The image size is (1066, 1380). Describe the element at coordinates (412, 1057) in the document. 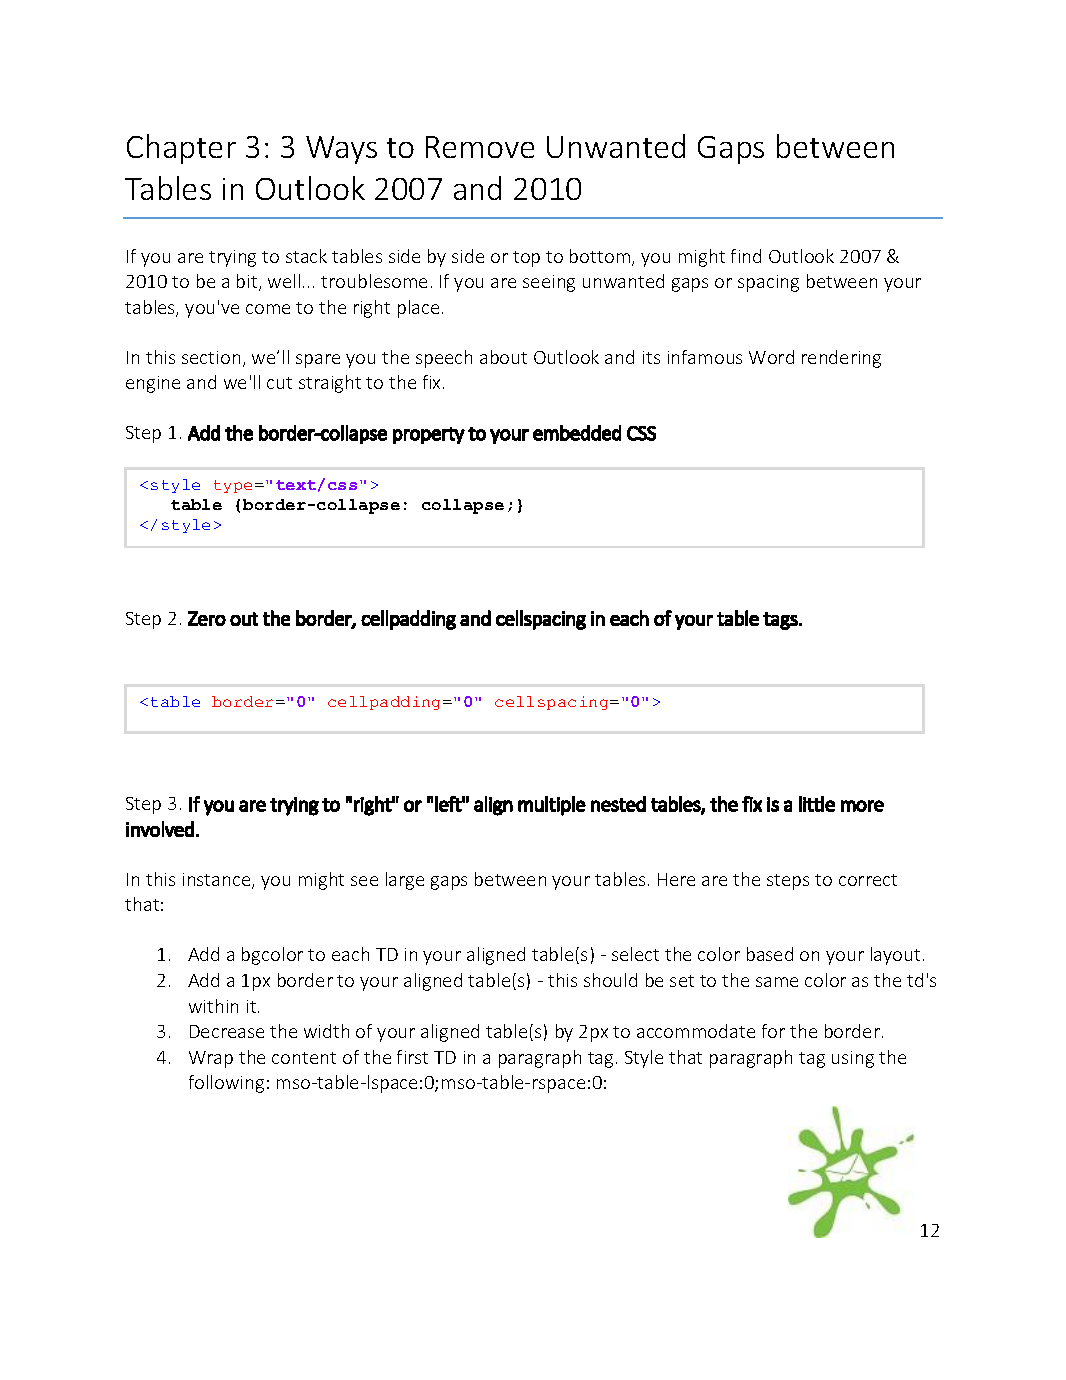

I see `first` at that location.
